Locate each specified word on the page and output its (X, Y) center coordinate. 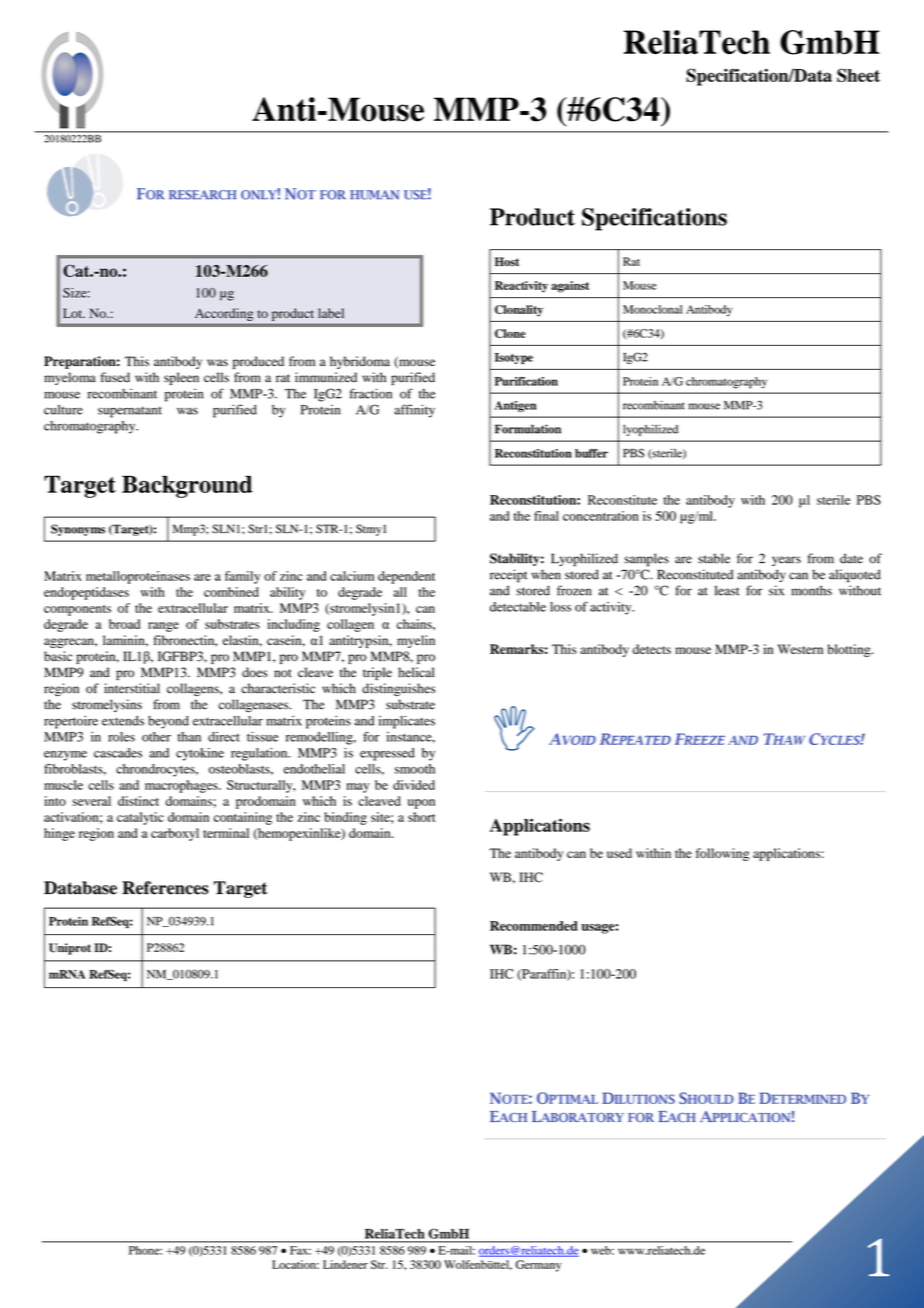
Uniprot (70, 949)
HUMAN (375, 195)
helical (416, 672)
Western (800, 649)
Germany (538, 1266)
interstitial (132, 688)
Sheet (858, 75)
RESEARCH (203, 195)
